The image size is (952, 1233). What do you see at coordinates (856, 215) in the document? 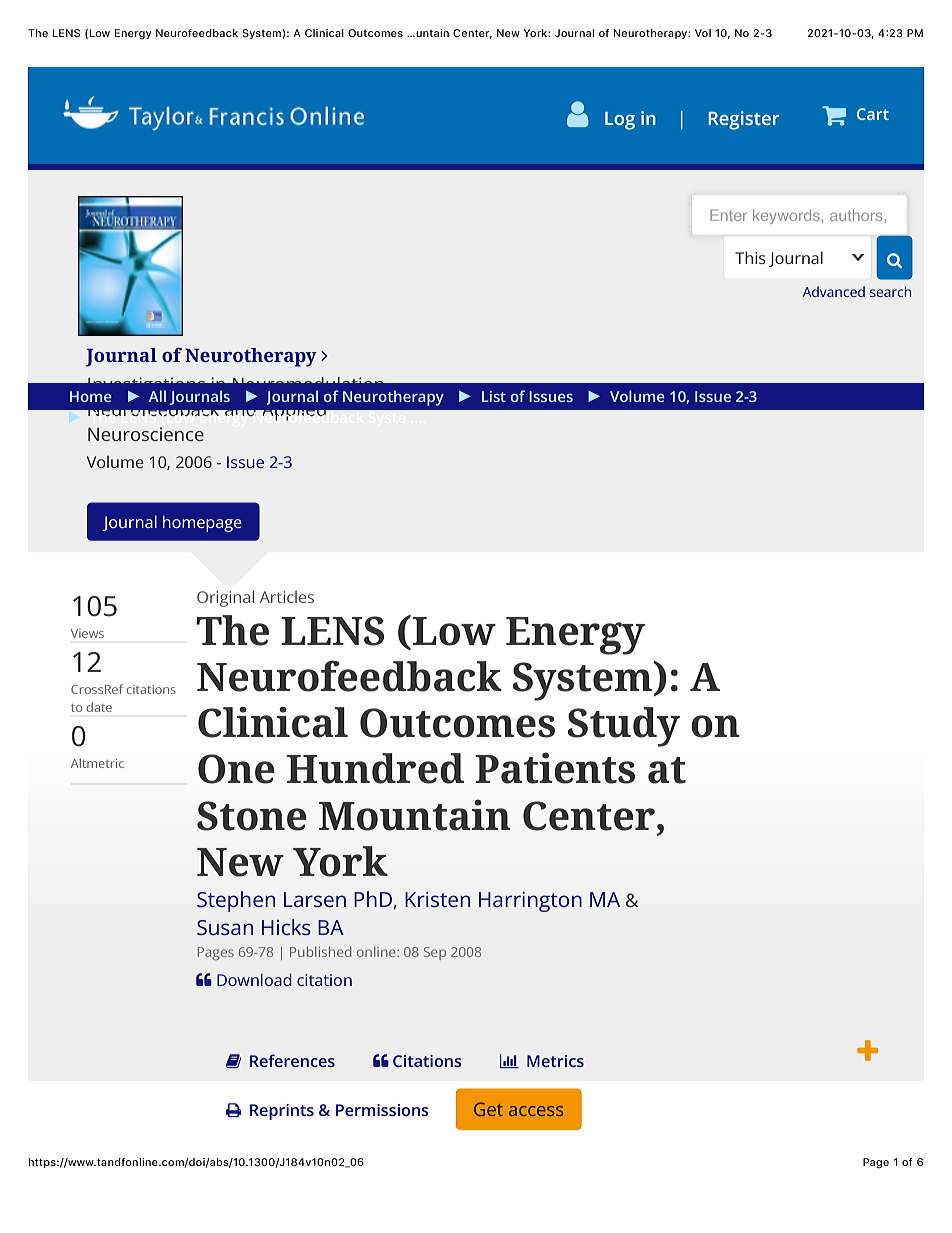
I see `authors` at bounding box center [856, 215].
